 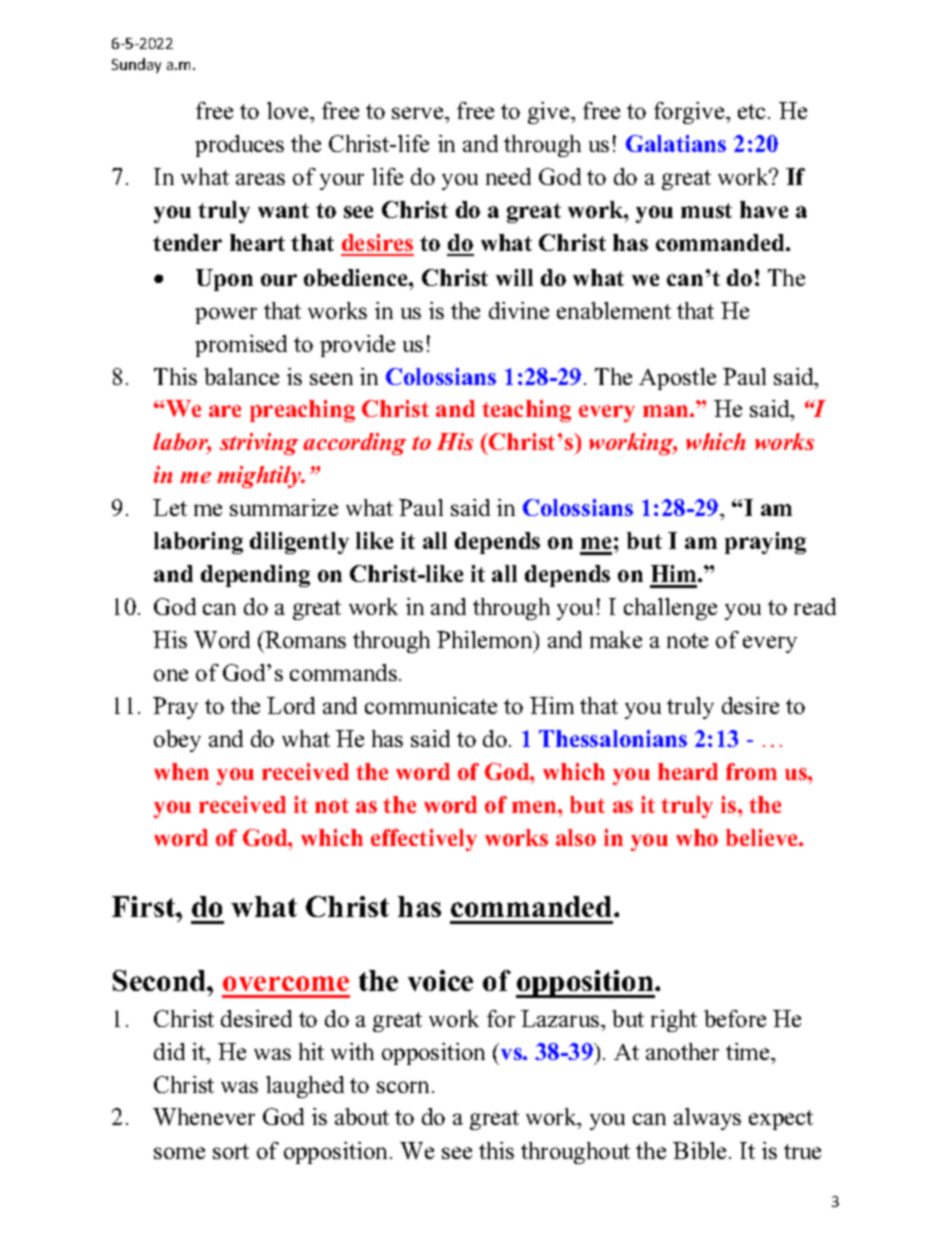 What do you see at coordinates (239, 146) in the screenshot?
I see `produces` at bounding box center [239, 146].
